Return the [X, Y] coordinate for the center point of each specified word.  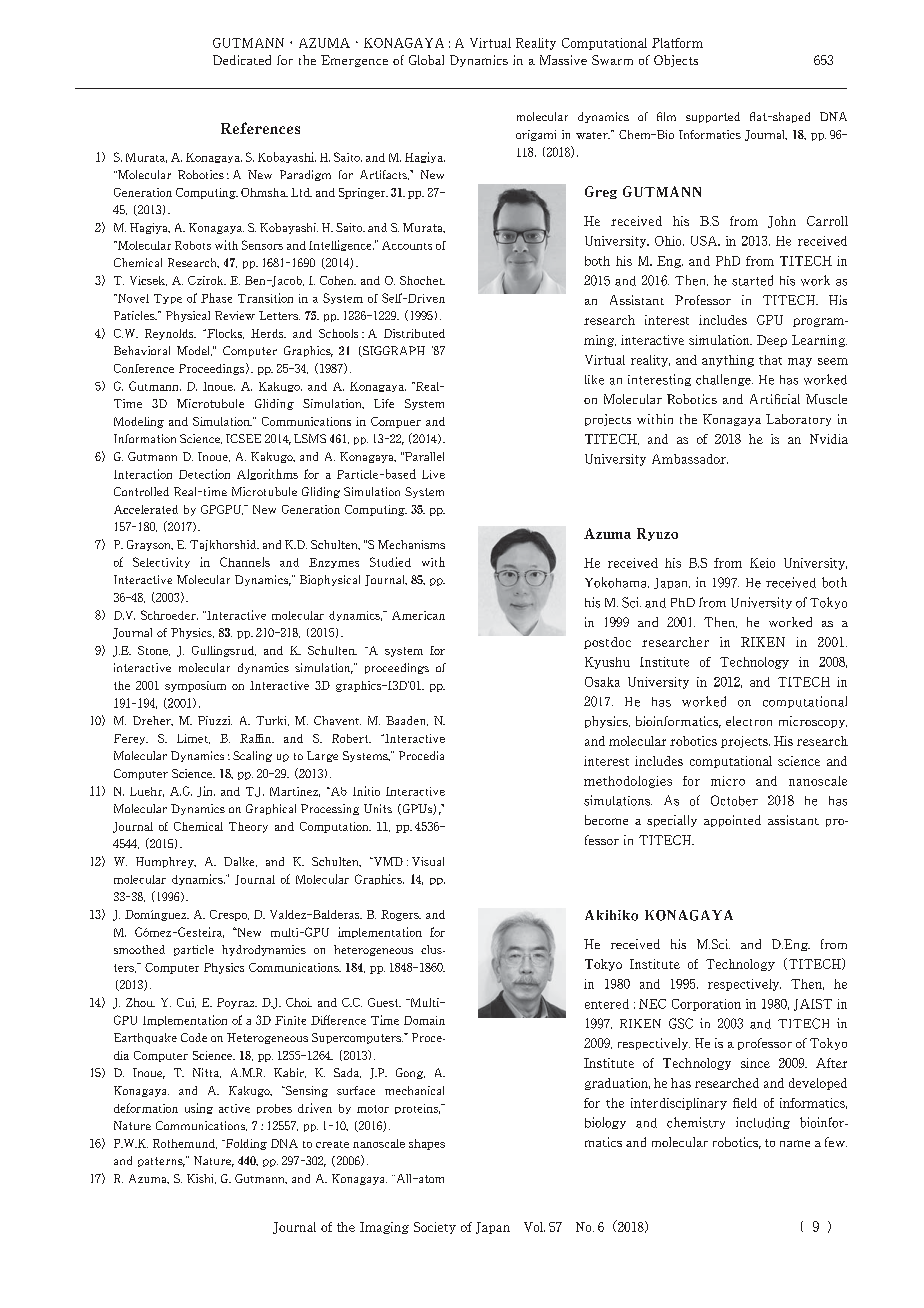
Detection [204, 474]
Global [426, 60]
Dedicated [242, 60]
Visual [428, 861]
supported [713, 117]
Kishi [201, 1179]
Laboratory [798, 420]
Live [433, 474]
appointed [732, 821]
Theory [248, 827]
